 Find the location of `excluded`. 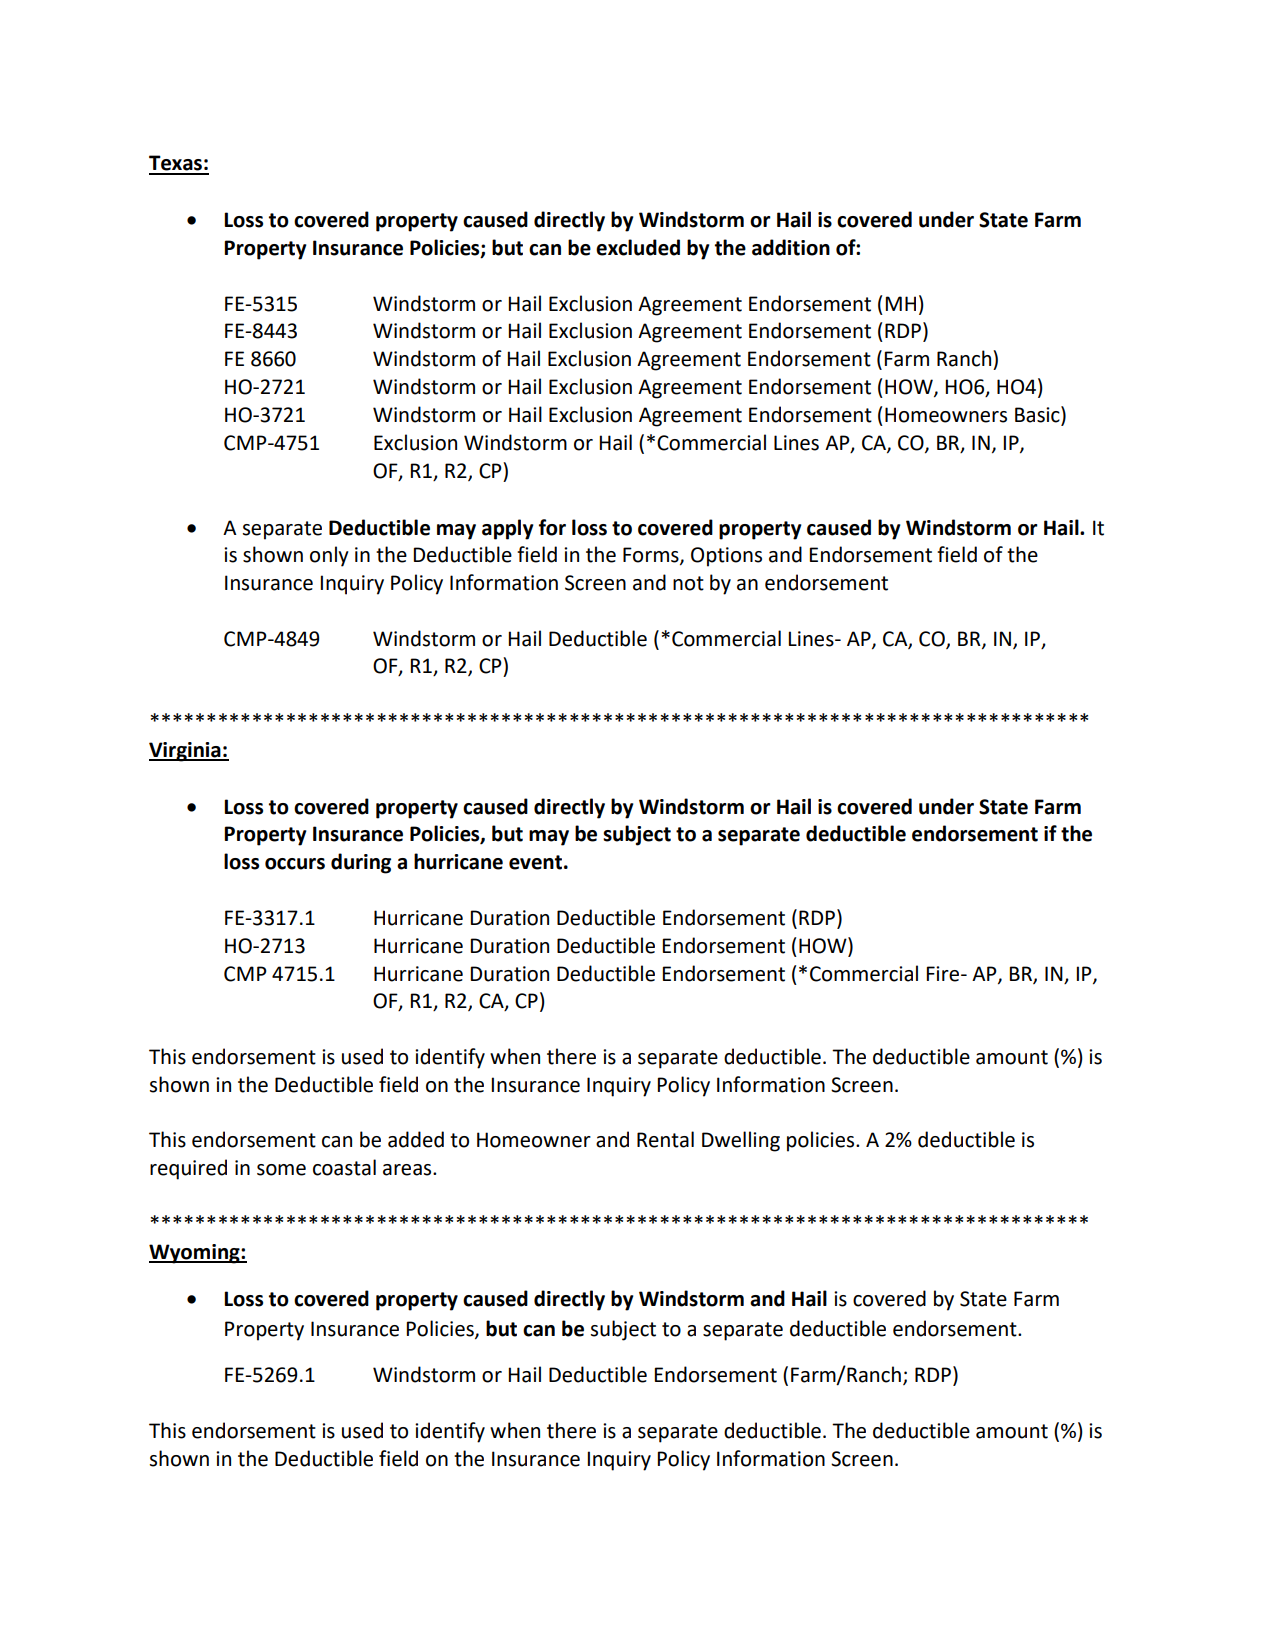

excluded is located at coordinates (638, 247).
